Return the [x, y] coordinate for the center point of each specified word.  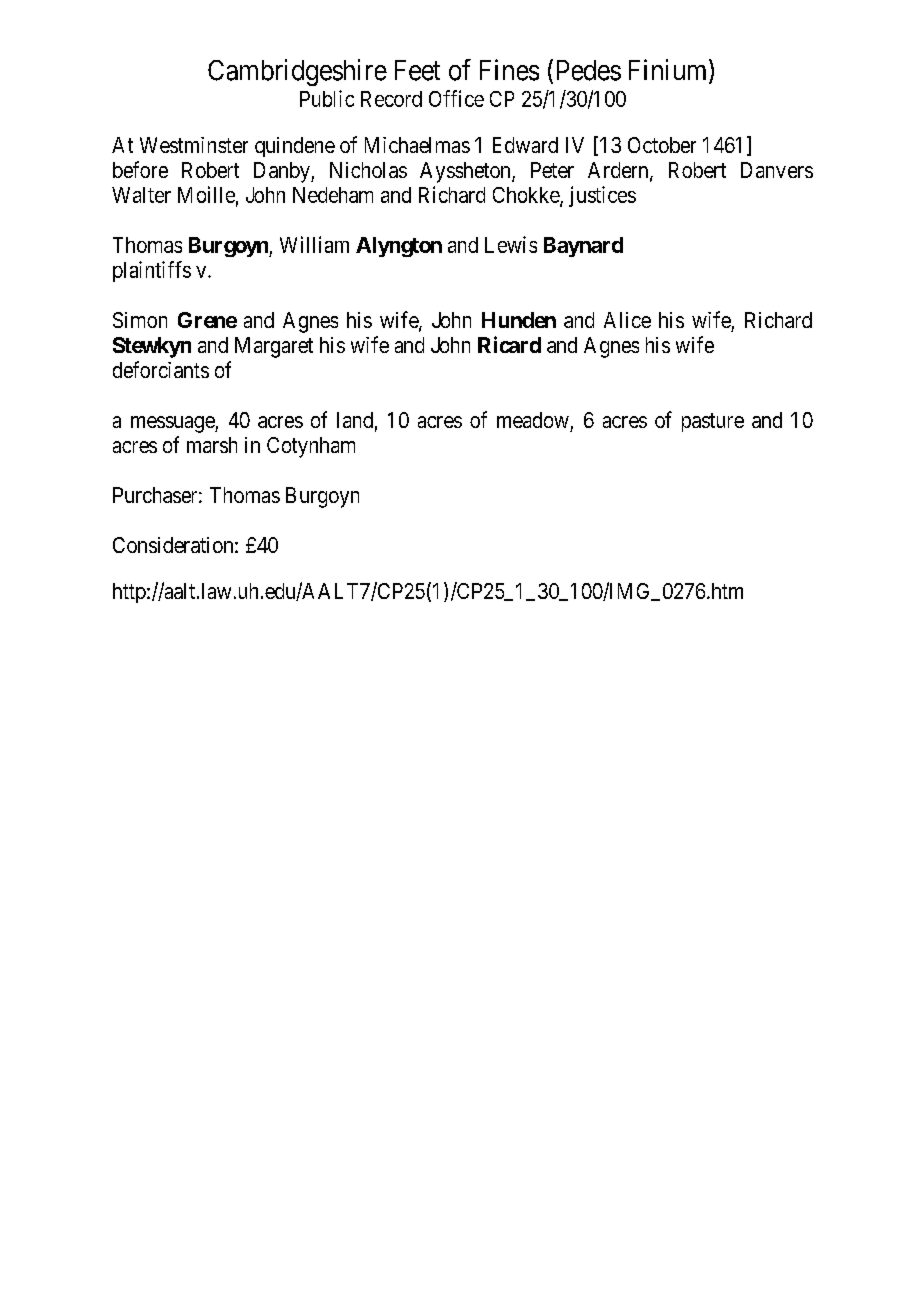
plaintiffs [152, 271]
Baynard [583, 247]
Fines [509, 70]
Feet [417, 70]
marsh [212, 445]
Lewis [511, 244]
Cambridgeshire [297, 72]
